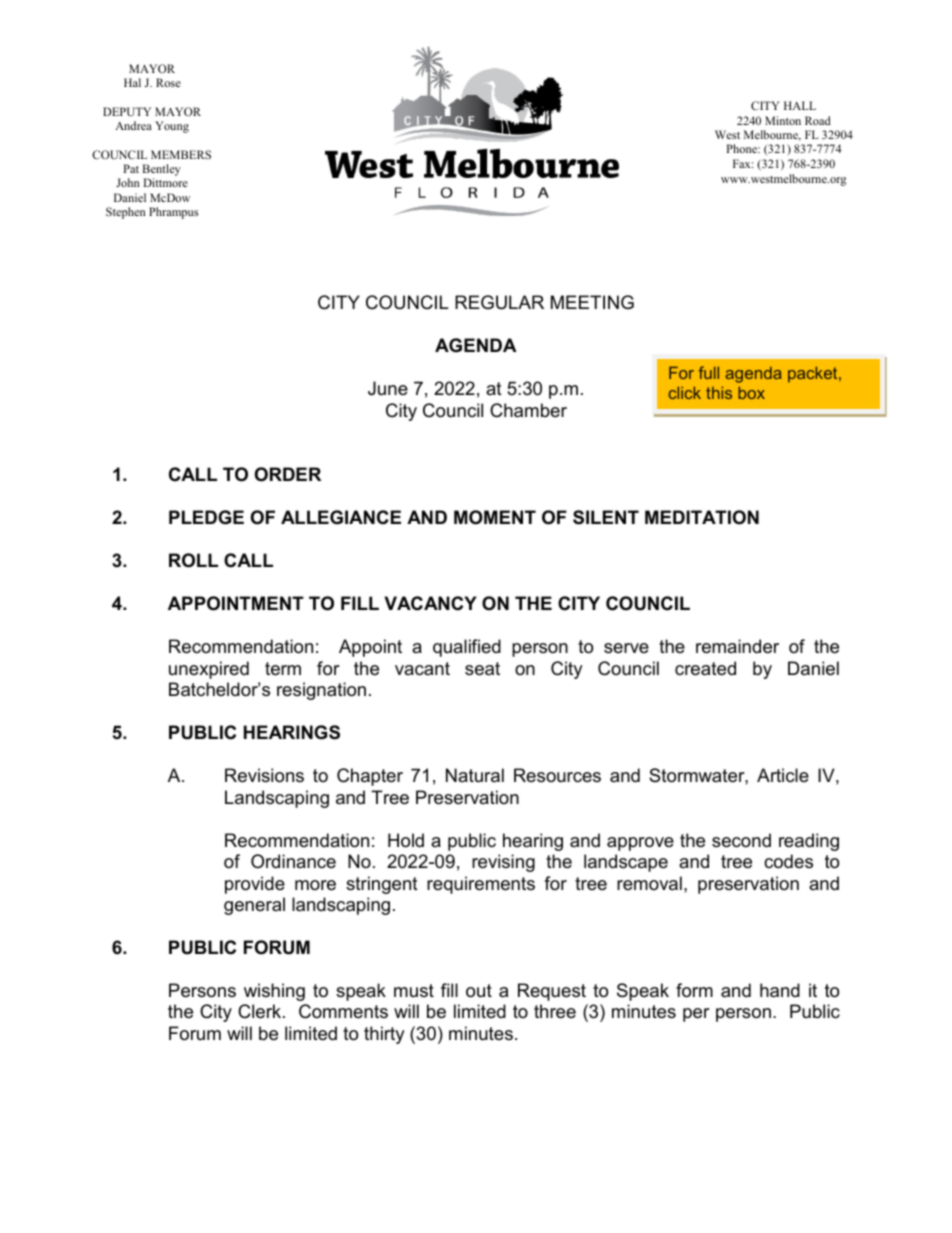 The width and height of the screenshot is (952, 1233). Describe the element at coordinates (499, 302) in the screenshot. I see `REGULAR` at that location.
